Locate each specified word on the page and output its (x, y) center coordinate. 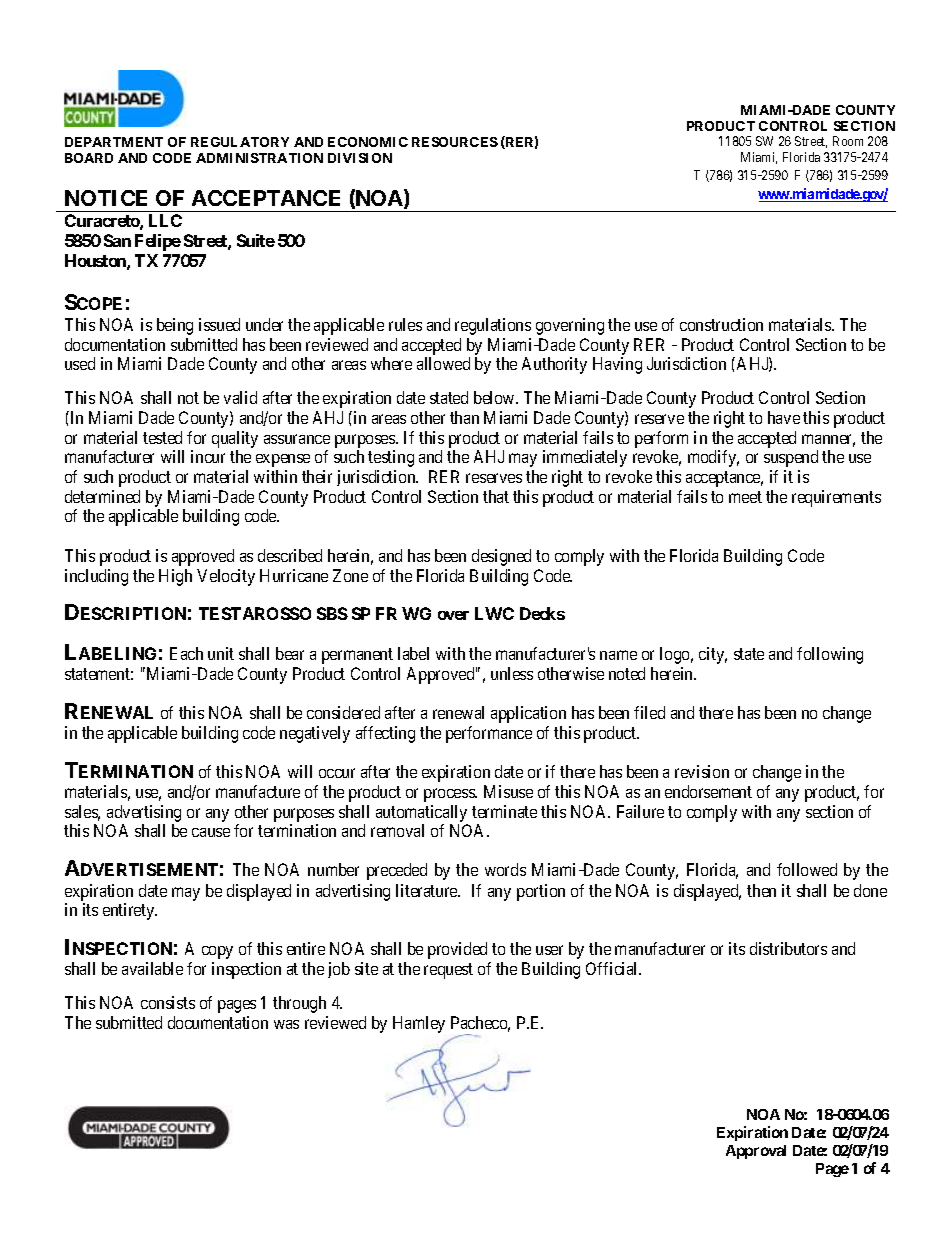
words (505, 869)
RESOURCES (455, 142)
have (784, 417)
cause (211, 832)
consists (168, 1002)
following (830, 655)
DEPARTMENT (114, 142)
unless (512, 673)
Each (186, 653)
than (464, 417)
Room (848, 141)
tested (162, 437)
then (761, 890)
